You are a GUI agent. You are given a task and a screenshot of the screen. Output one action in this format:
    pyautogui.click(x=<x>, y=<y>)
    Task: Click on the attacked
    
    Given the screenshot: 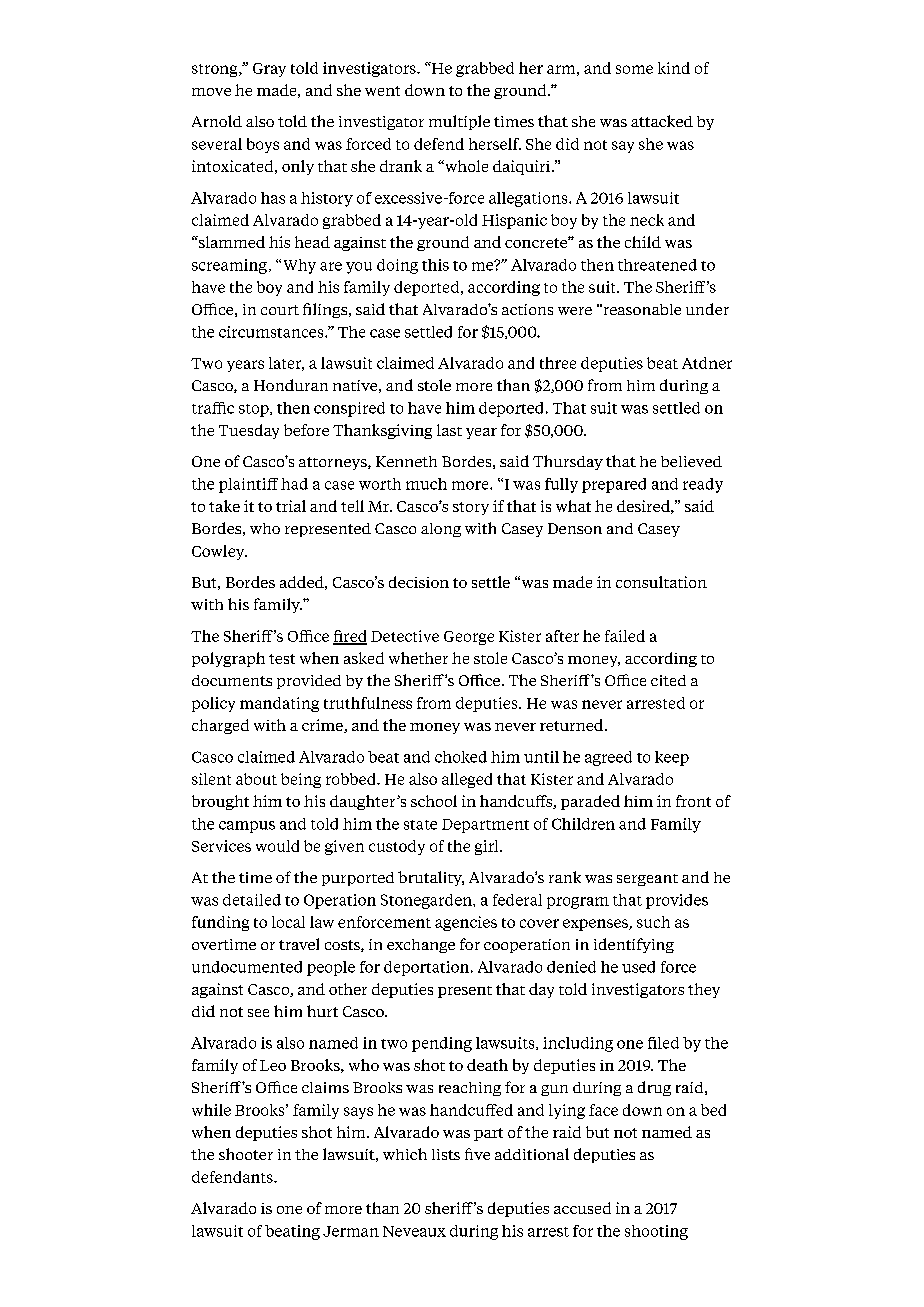 What is the action you would take?
    pyautogui.click(x=662, y=121)
